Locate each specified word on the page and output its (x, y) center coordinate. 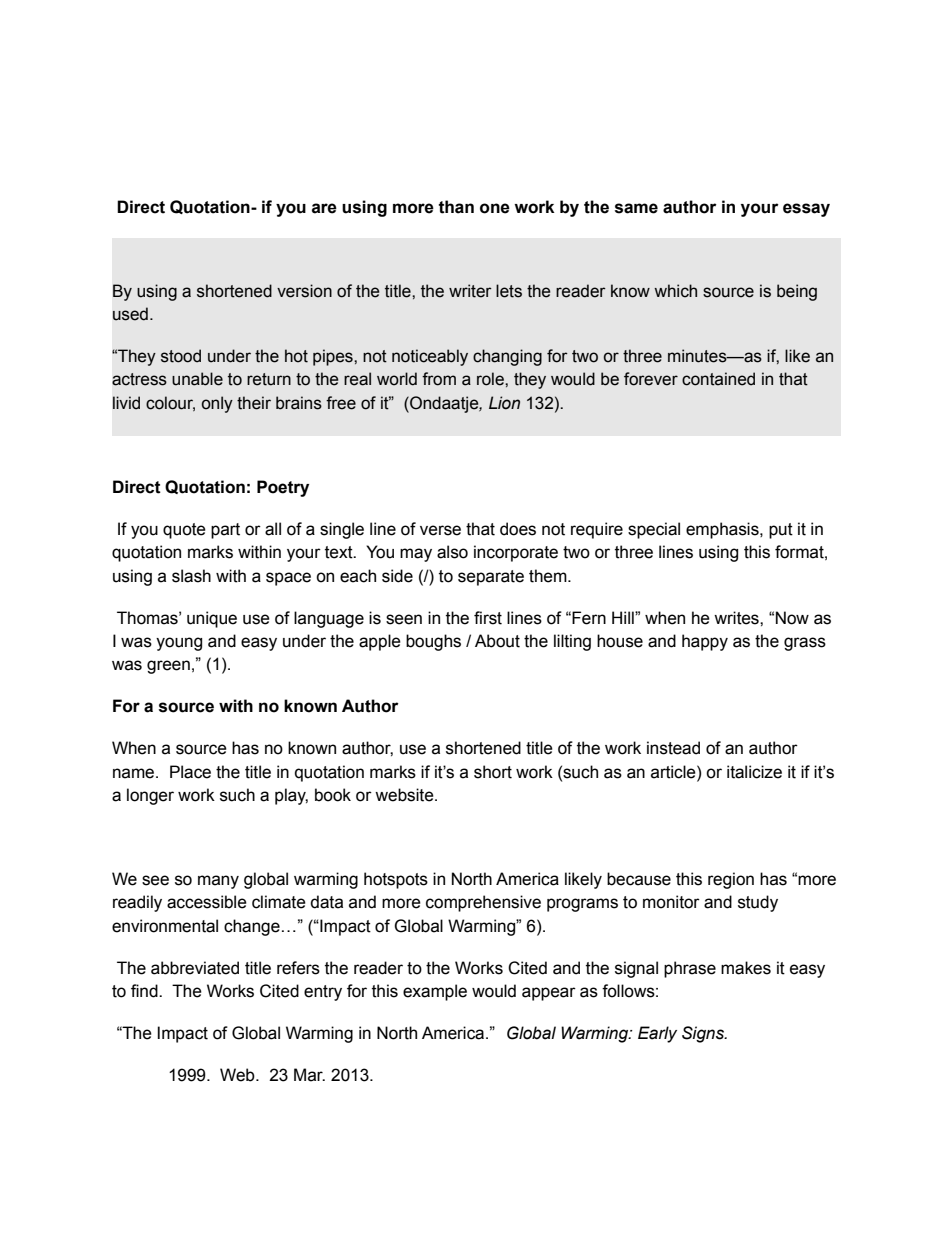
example (435, 992)
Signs (704, 1034)
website (405, 795)
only (217, 404)
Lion (504, 403)
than (456, 207)
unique (212, 619)
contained (718, 379)
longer (150, 796)
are (324, 208)
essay (806, 210)
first (488, 618)
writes (737, 618)
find (145, 991)
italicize (754, 772)
